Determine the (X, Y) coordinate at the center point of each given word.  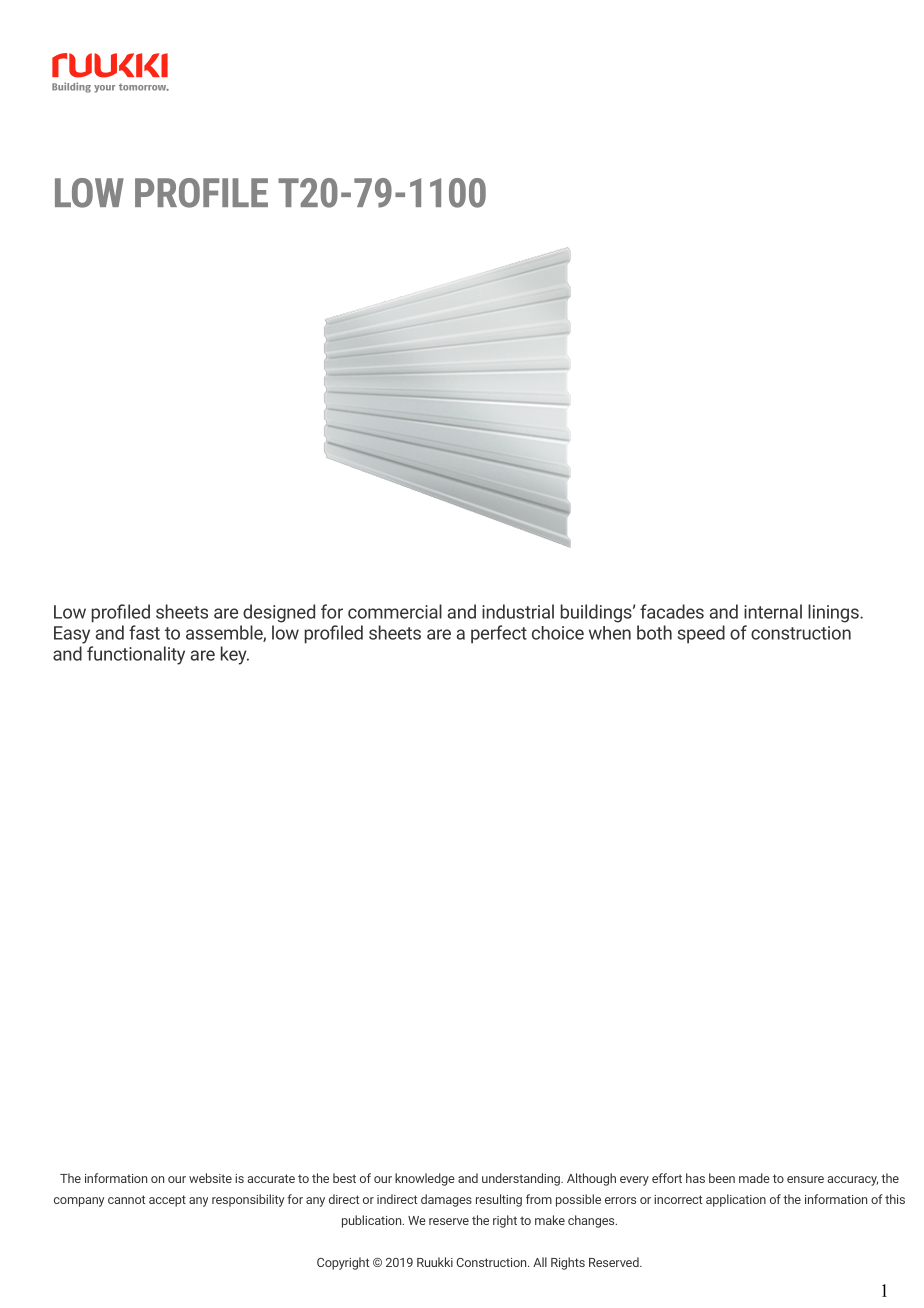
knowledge (425, 1179)
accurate (271, 1178)
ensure (805, 1179)
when (610, 633)
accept (167, 1201)
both (654, 632)
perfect (499, 634)
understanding (522, 1179)
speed (701, 634)
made (754, 1178)
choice (558, 633)
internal (773, 611)
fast (144, 632)
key (235, 655)
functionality (136, 655)
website (210, 1178)
